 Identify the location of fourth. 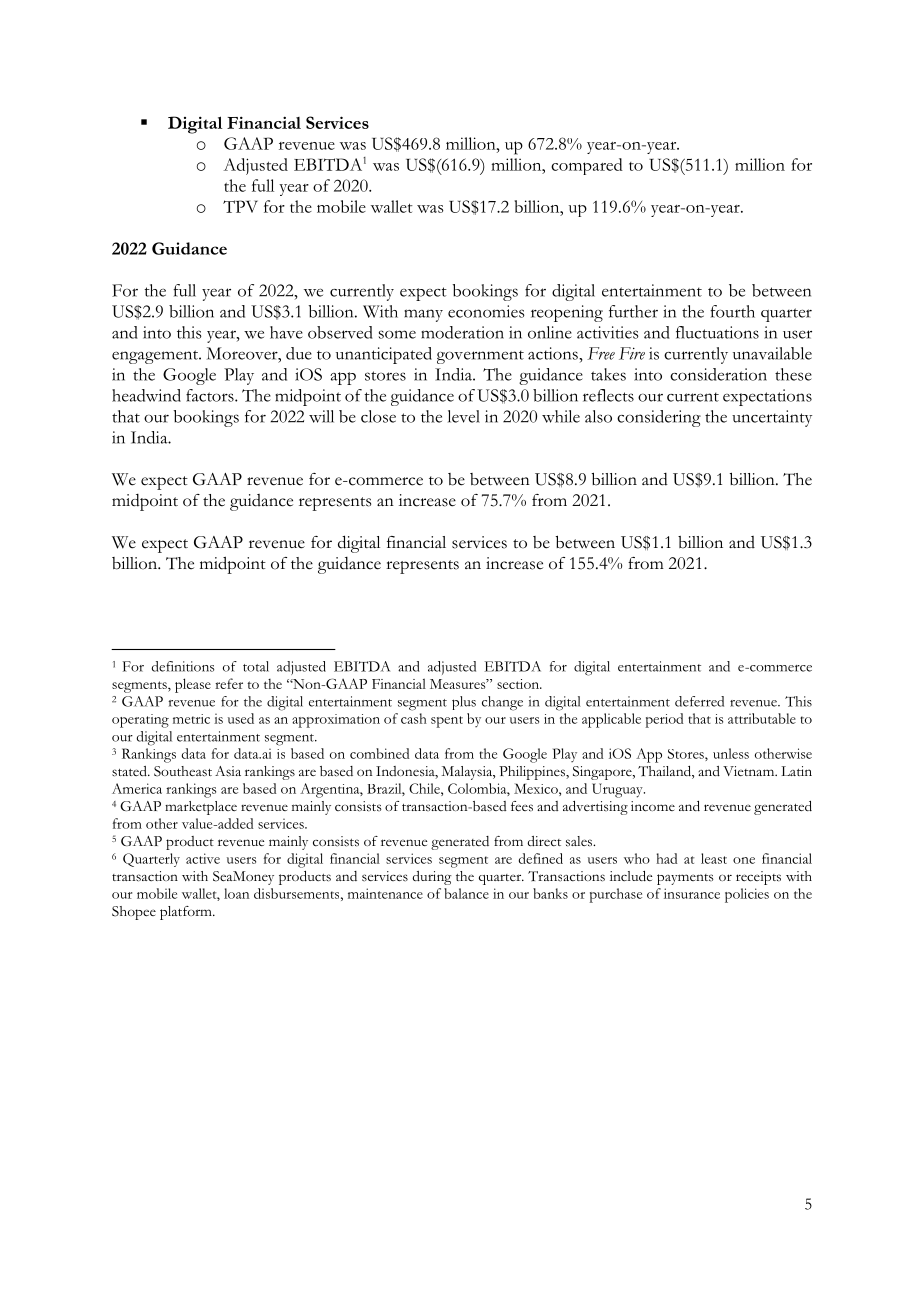
(732, 311).
